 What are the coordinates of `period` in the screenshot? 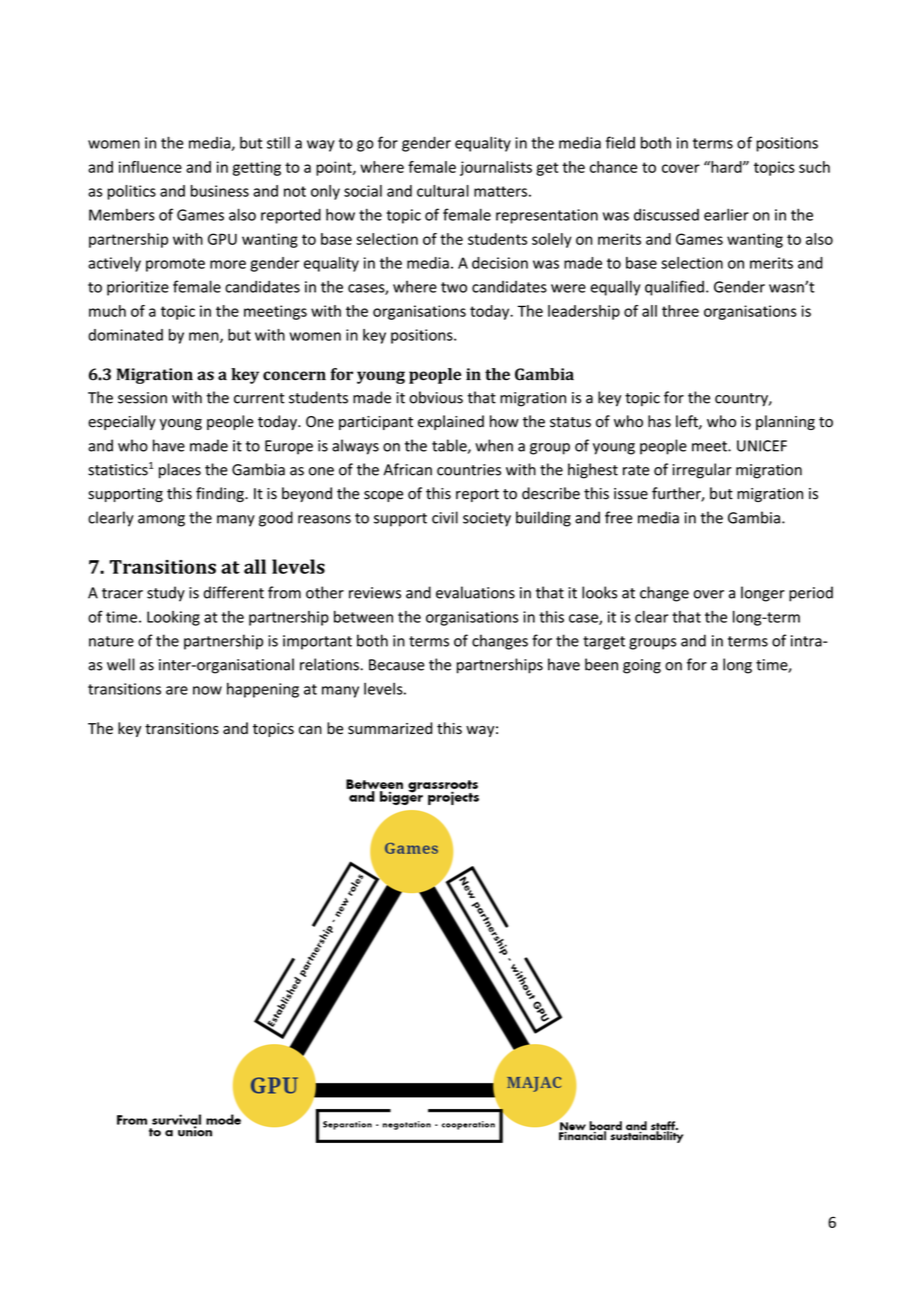 It's located at (811, 594).
